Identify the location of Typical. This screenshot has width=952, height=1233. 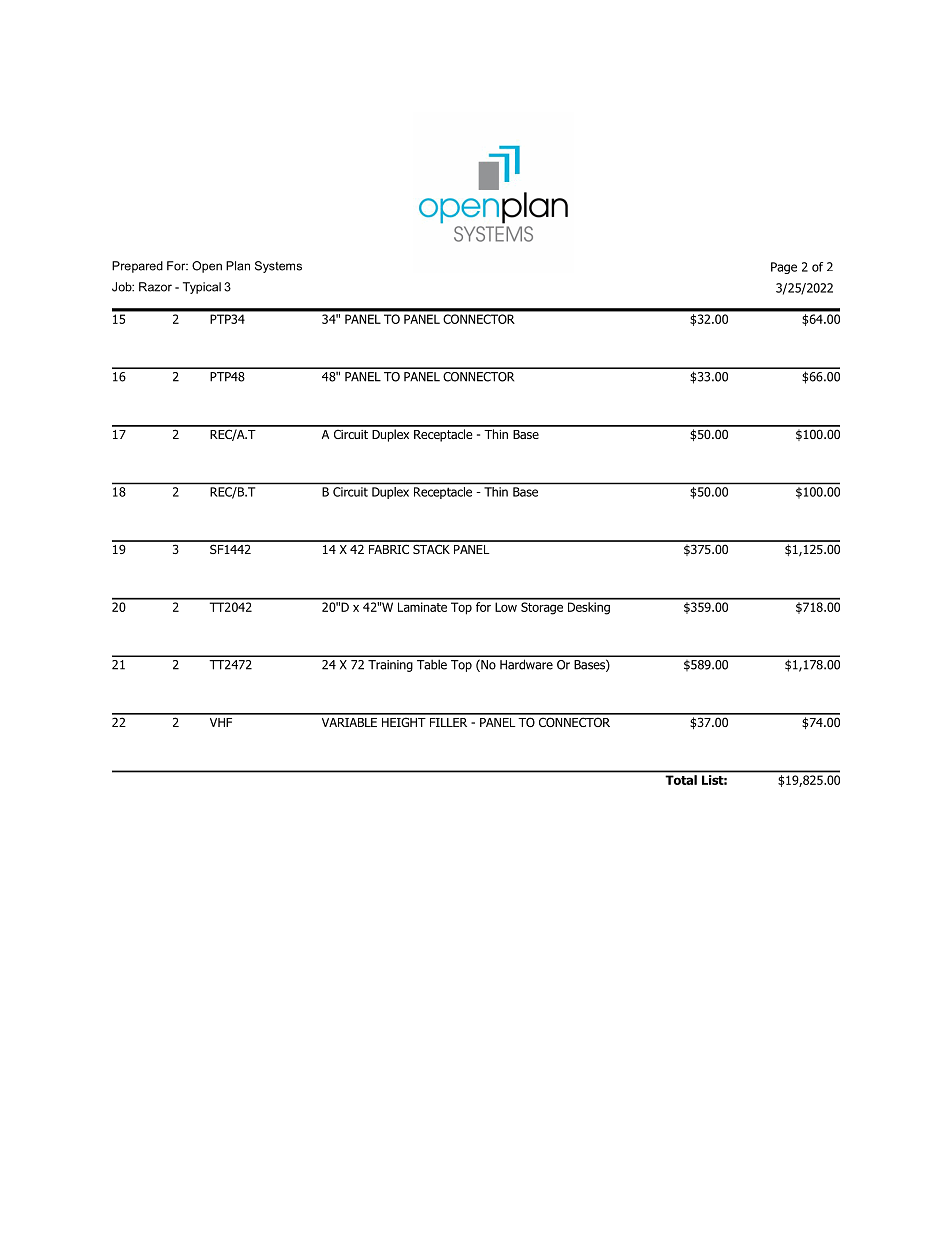
(202, 288).
